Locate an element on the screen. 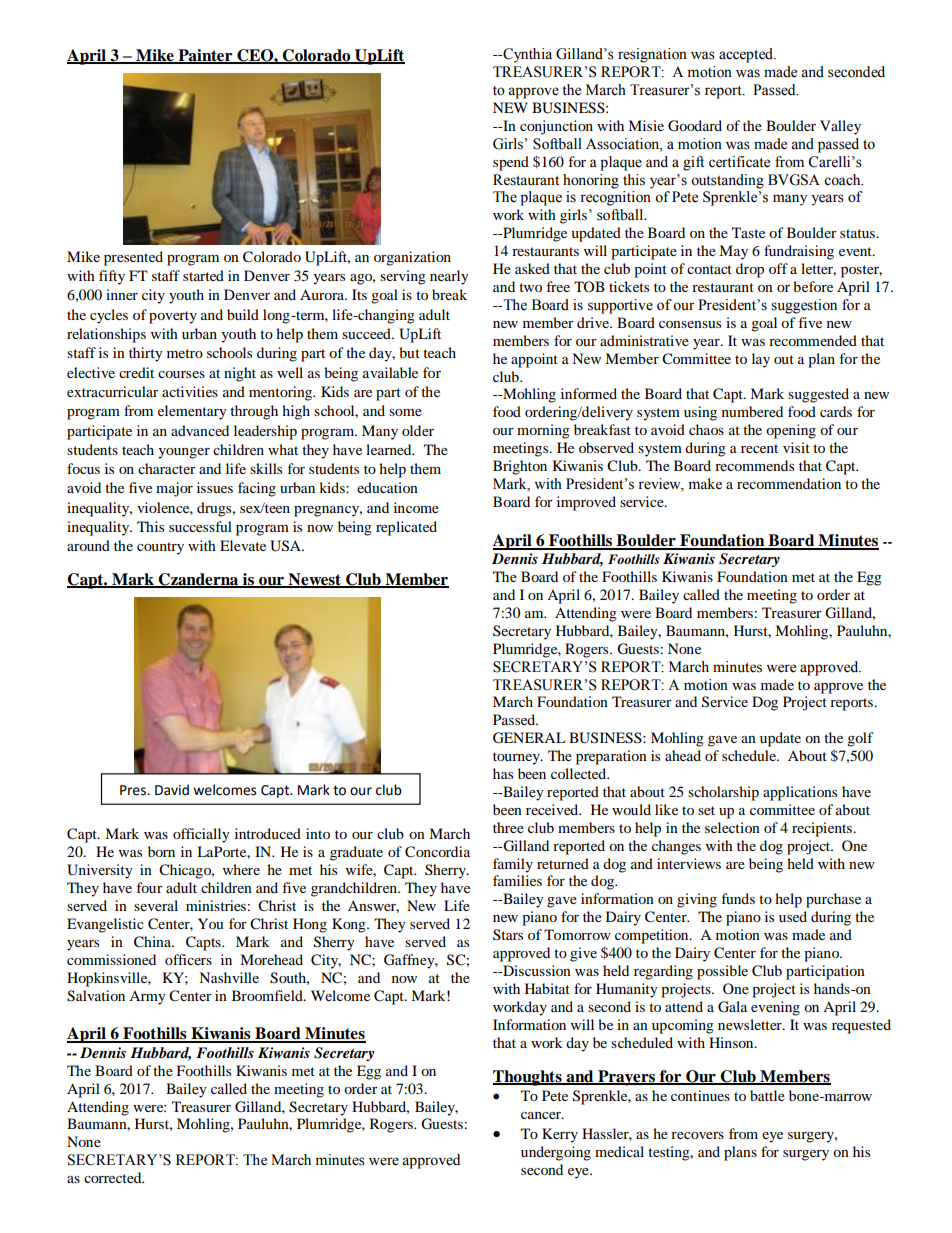  Painter is located at coordinates (205, 56).
